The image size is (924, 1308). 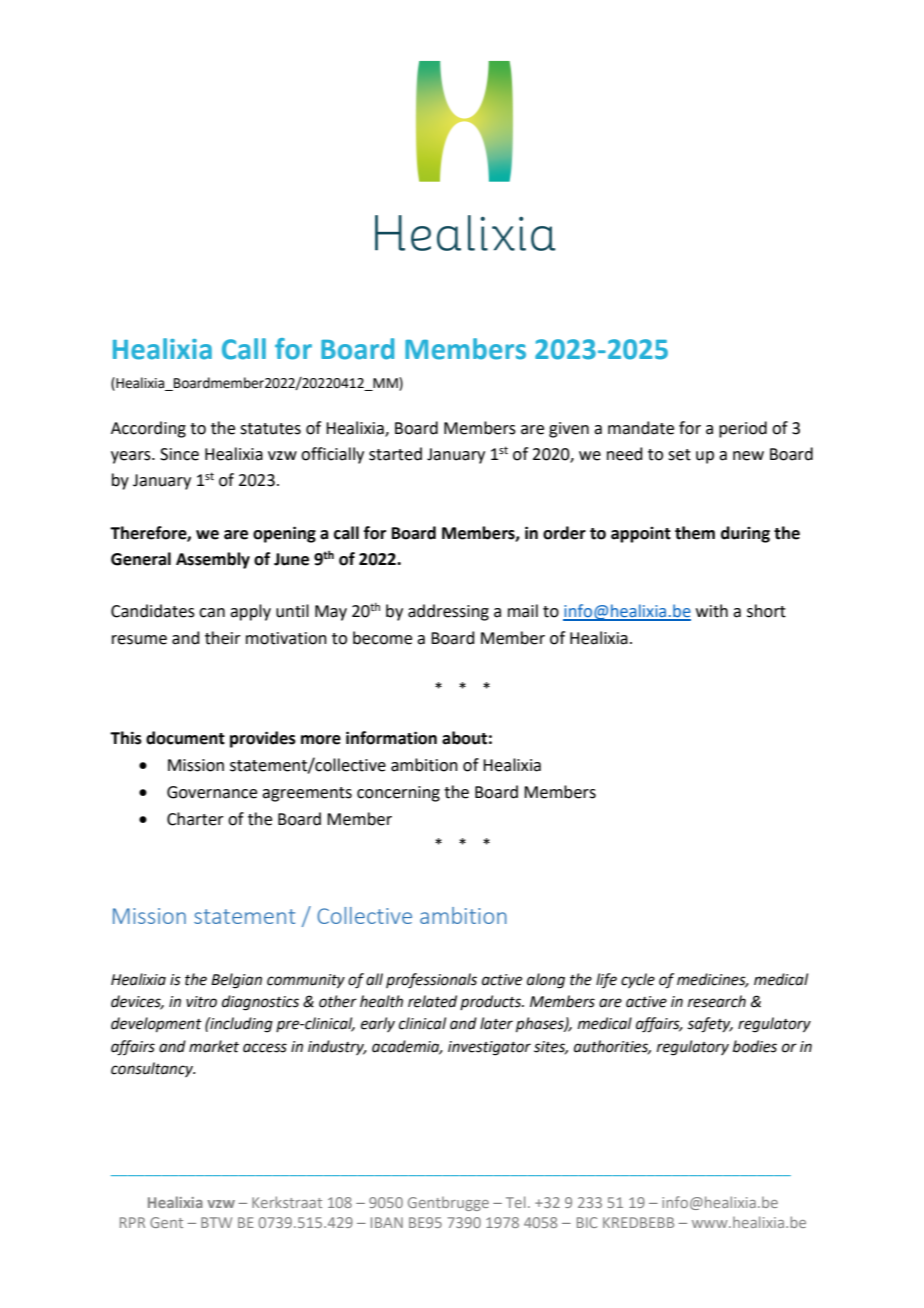 What do you see at coordinates (223, 638) in the screenshot?
I see `their` at bounding box center [223, 638].
